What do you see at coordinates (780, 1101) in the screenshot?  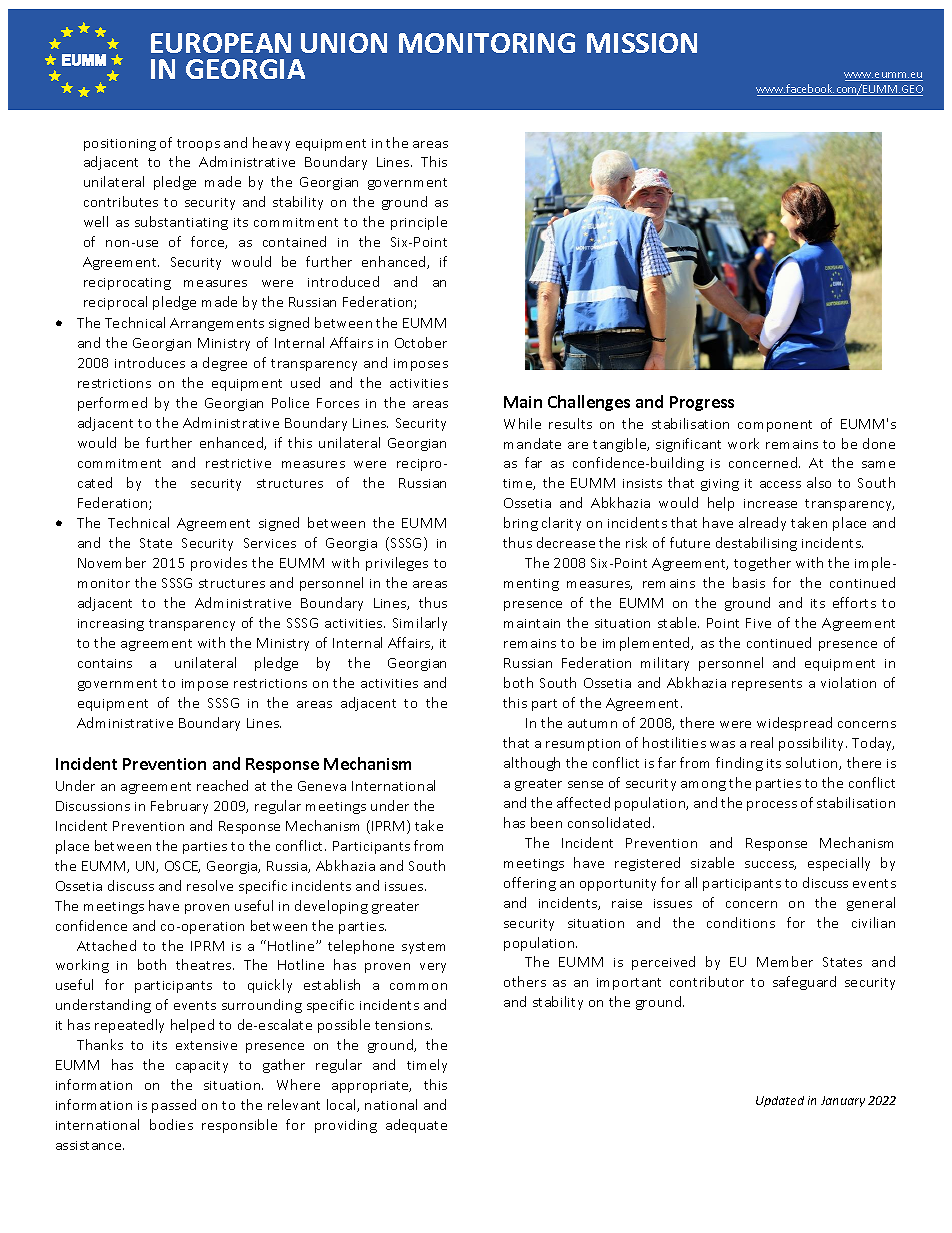 I see `Updated` at bounding box center [780, 1101].
